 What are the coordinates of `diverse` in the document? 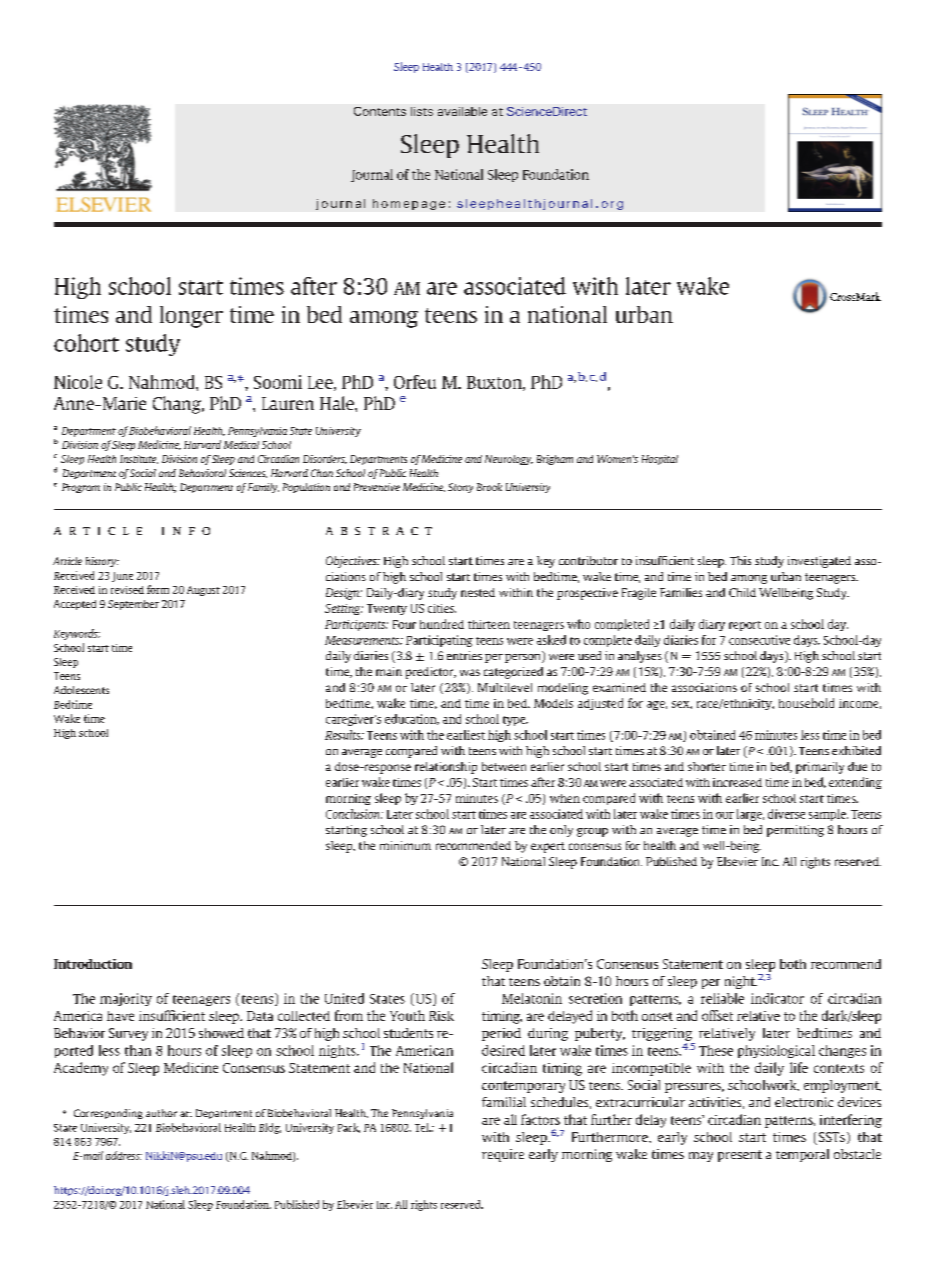 It's located at (786, 814).
